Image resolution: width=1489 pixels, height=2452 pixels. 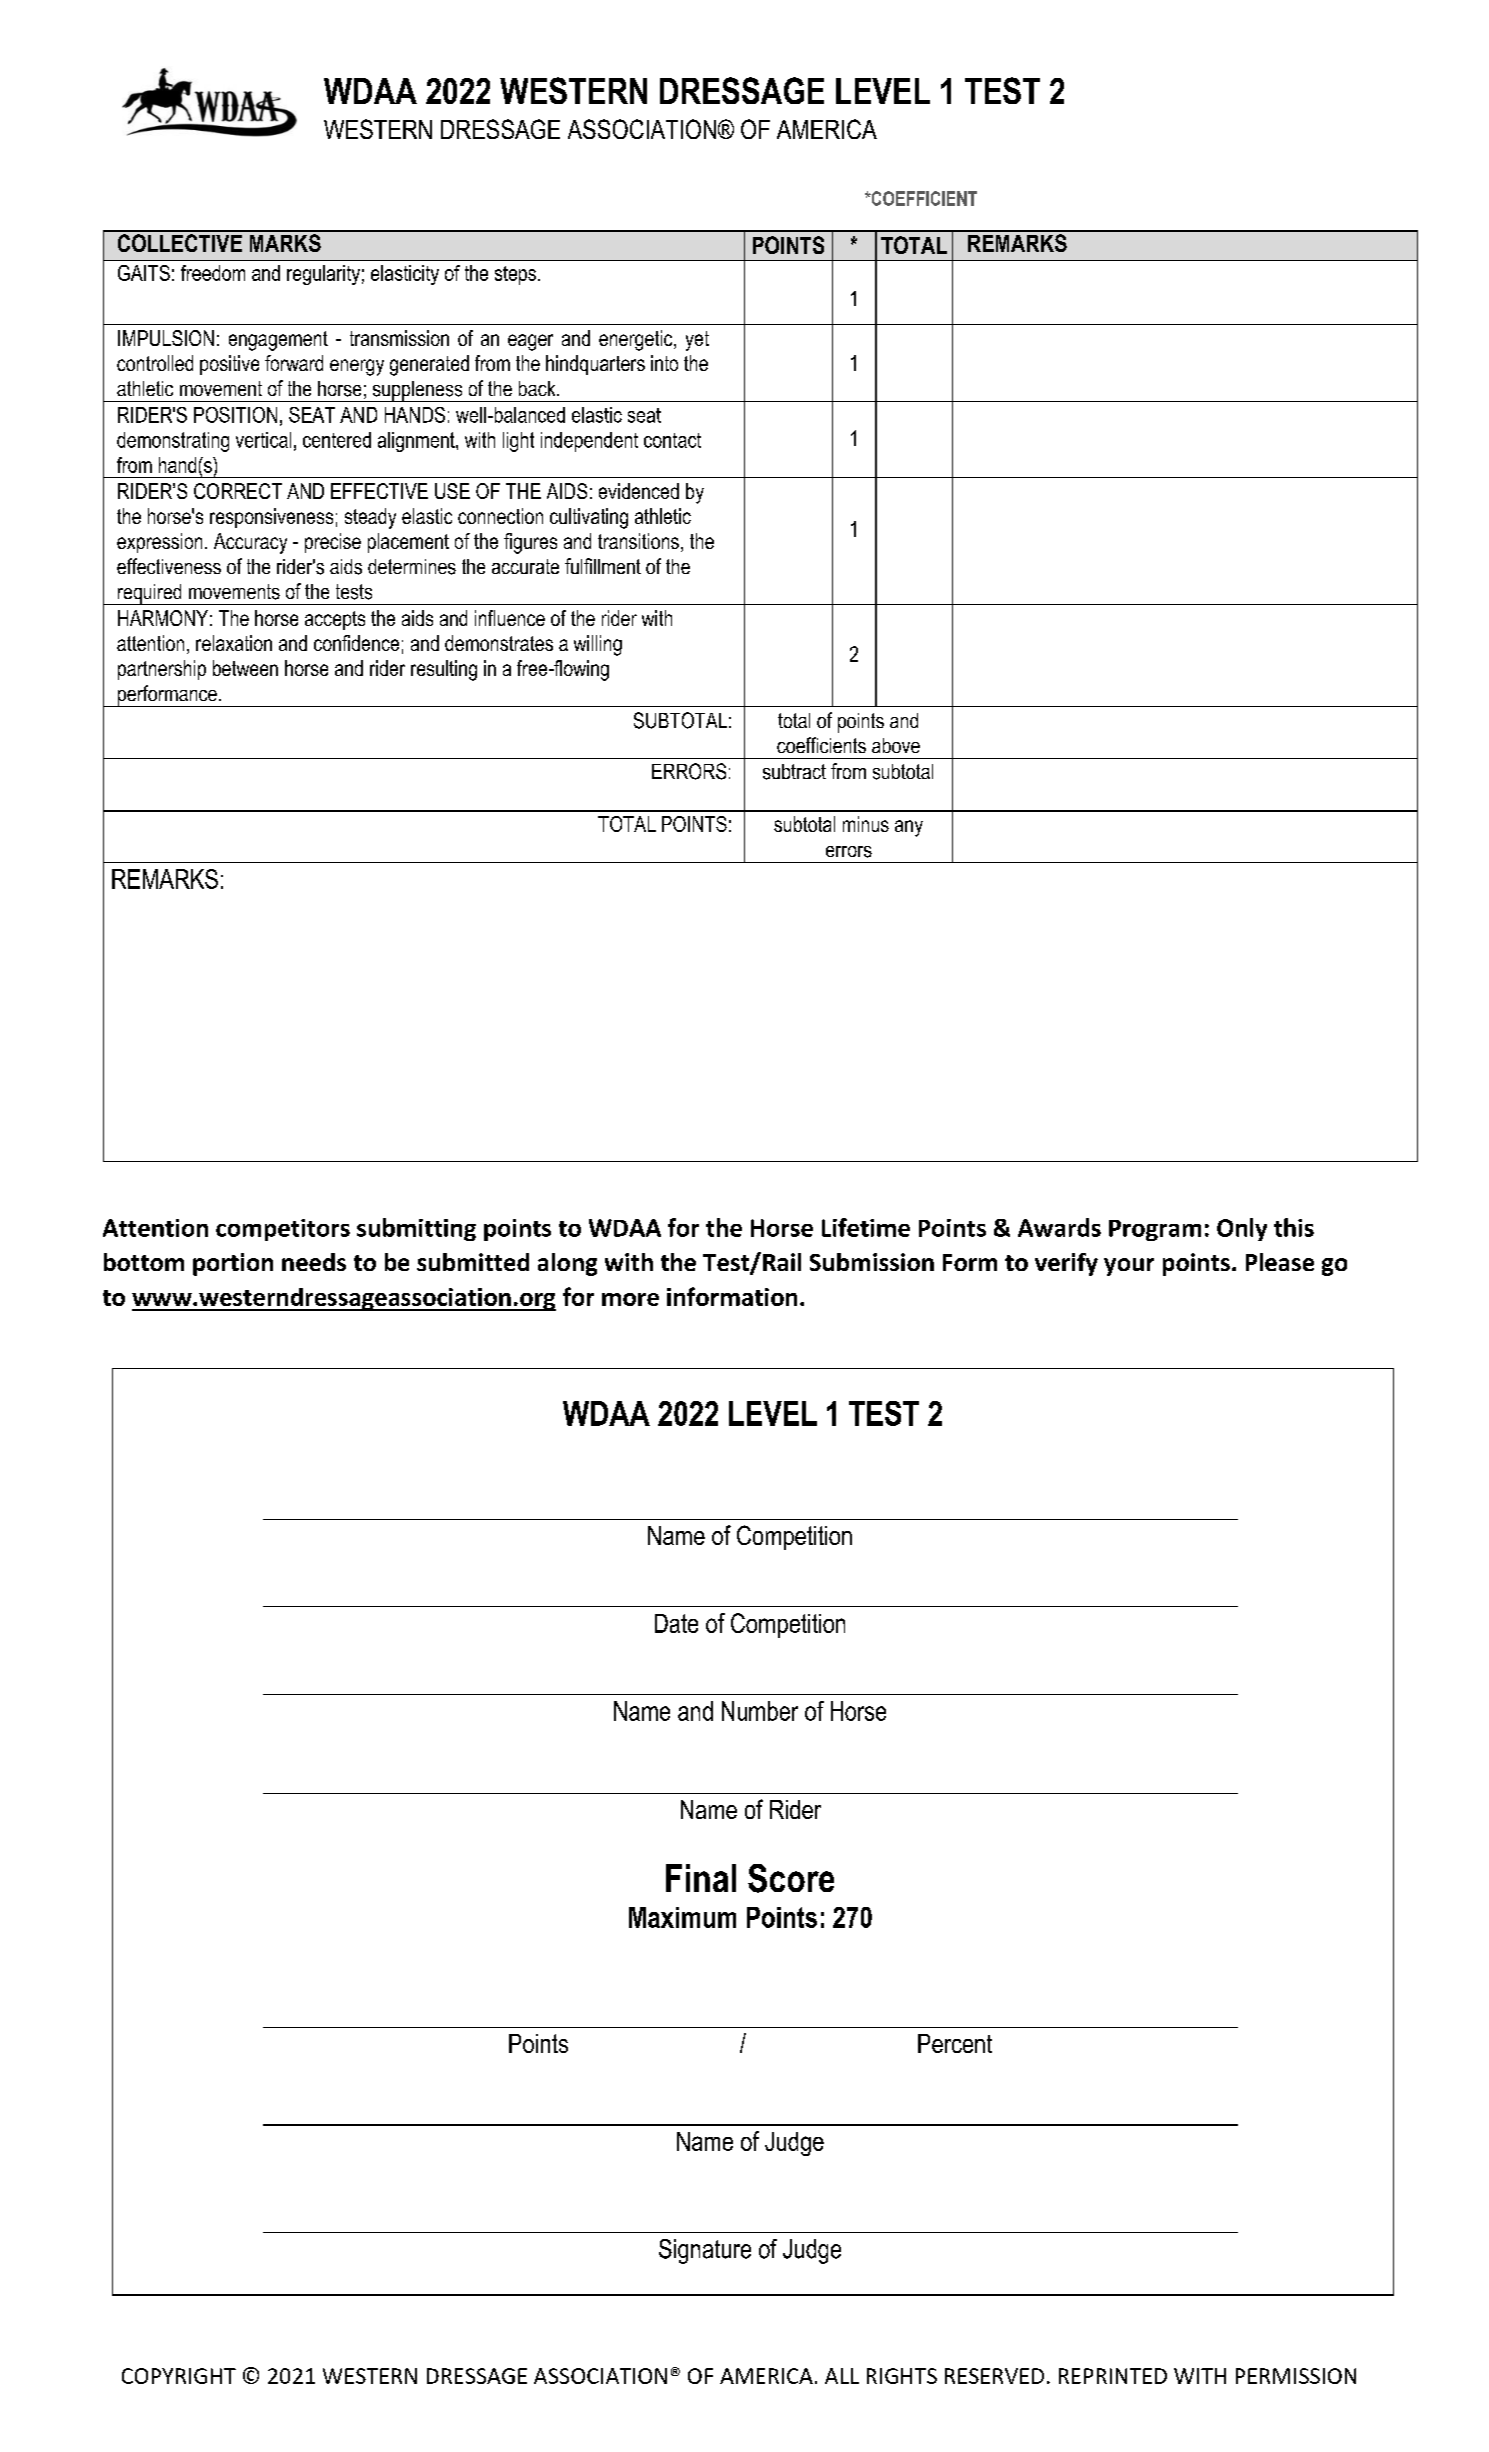 What do you see at coordinates (955, 2043) in the screenshot?
I see `Percent` at bounding box center [955, 2043].
